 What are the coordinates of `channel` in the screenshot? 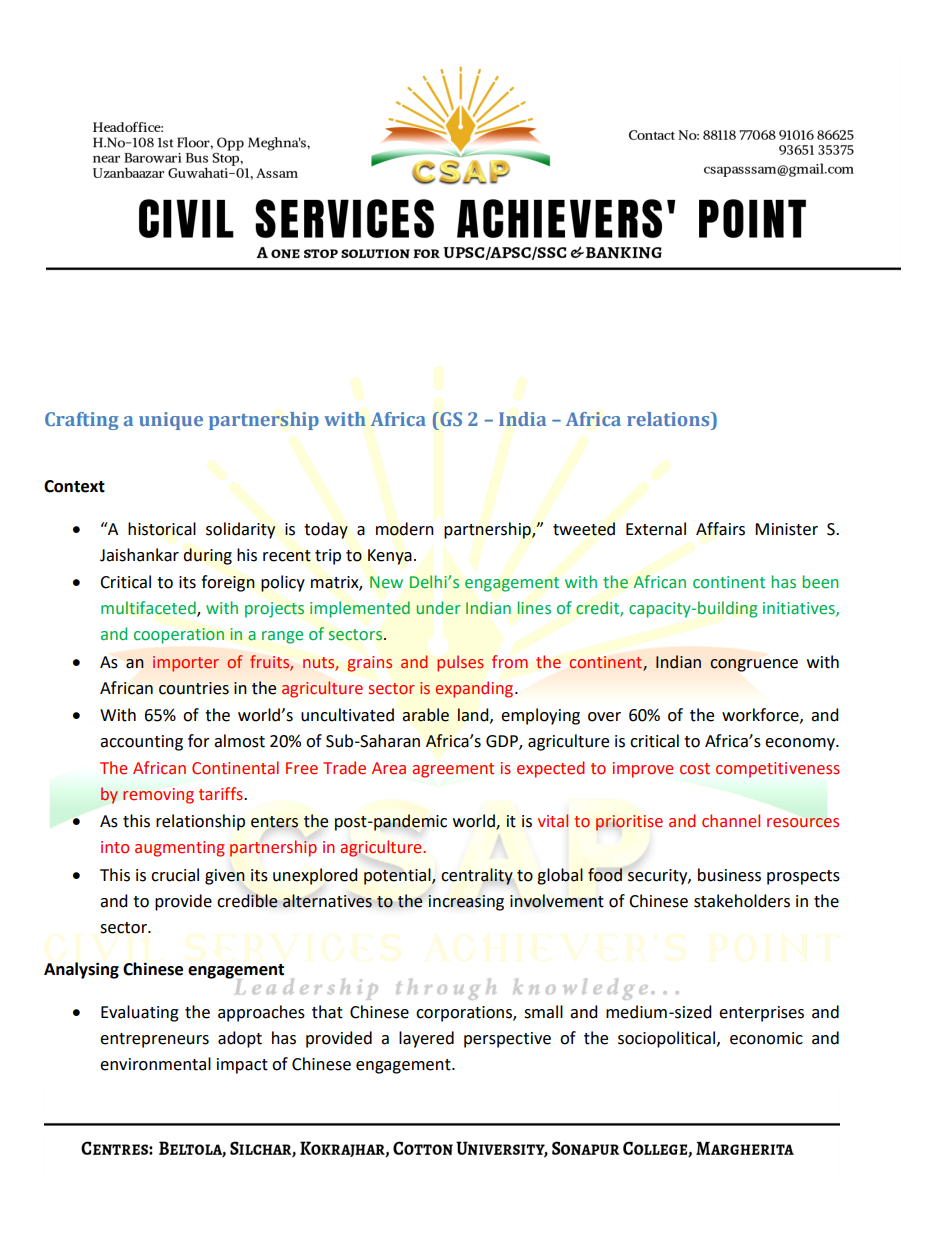 It's located at (731, 821).
